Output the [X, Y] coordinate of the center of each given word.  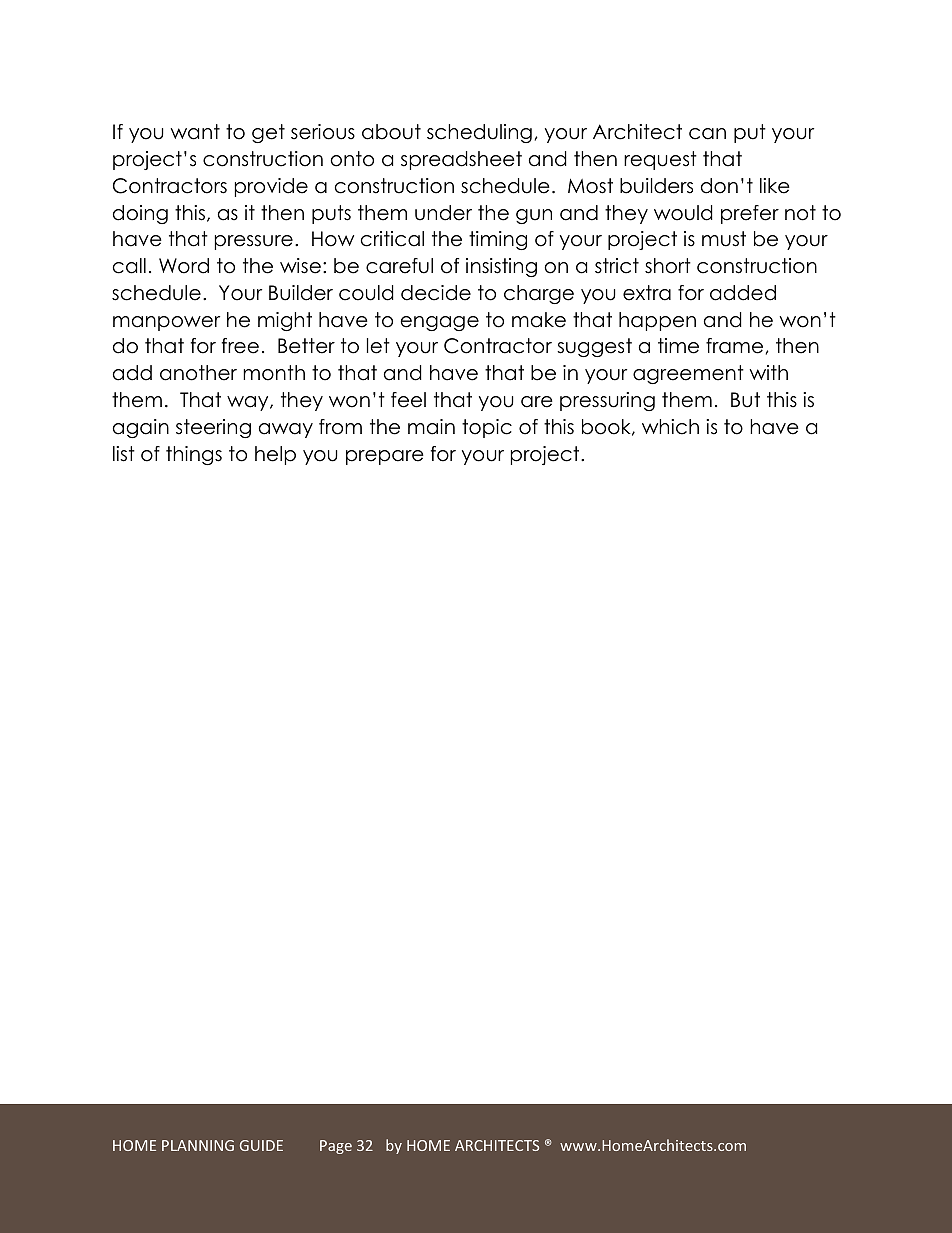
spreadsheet [461, 160]
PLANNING [198, 1145]
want [195, 132]
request [660, 160]
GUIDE [261, 1145]
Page [336, 1147]
